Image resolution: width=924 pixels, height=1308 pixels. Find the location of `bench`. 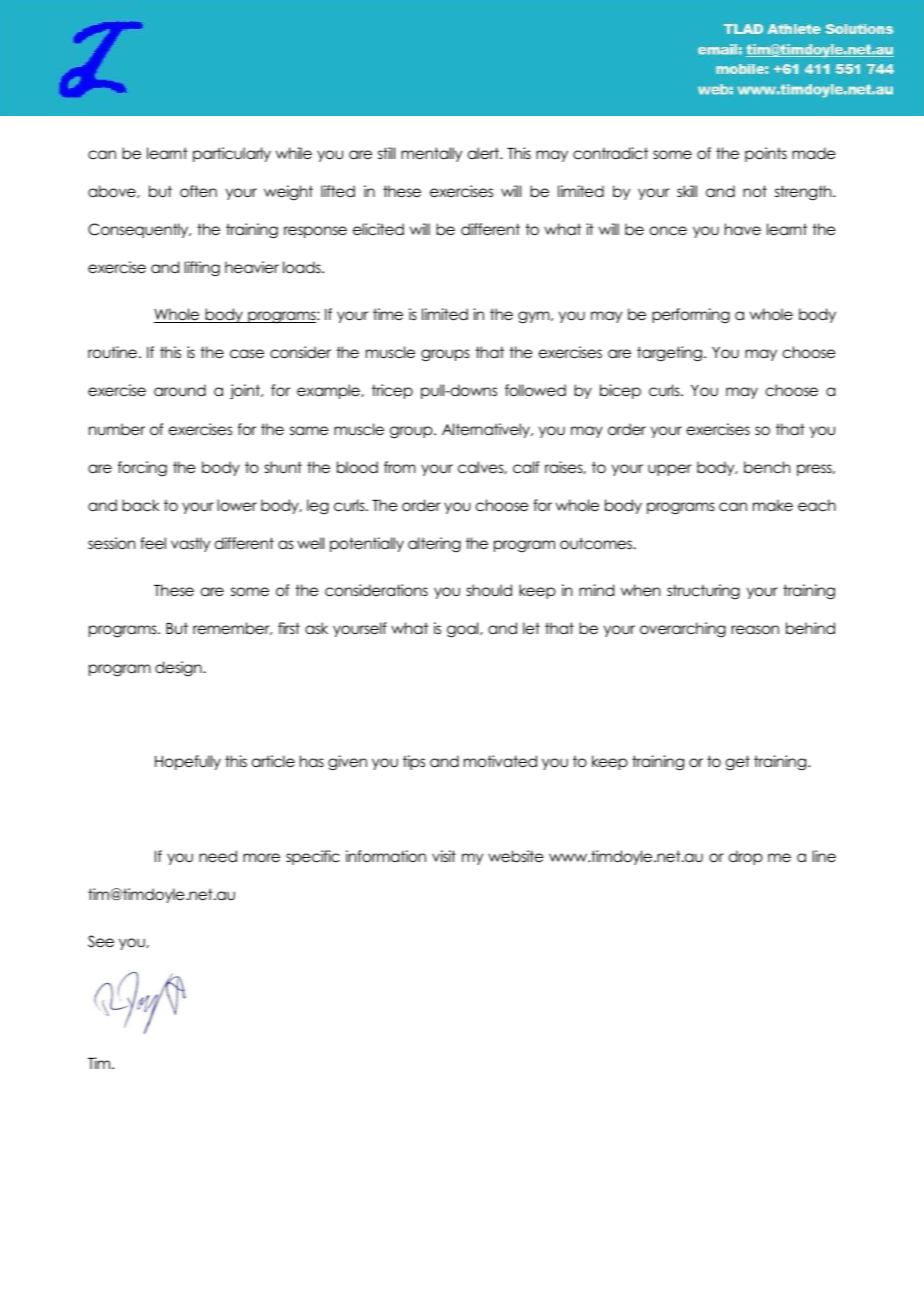

bench is located at coordinates (767, 467).
